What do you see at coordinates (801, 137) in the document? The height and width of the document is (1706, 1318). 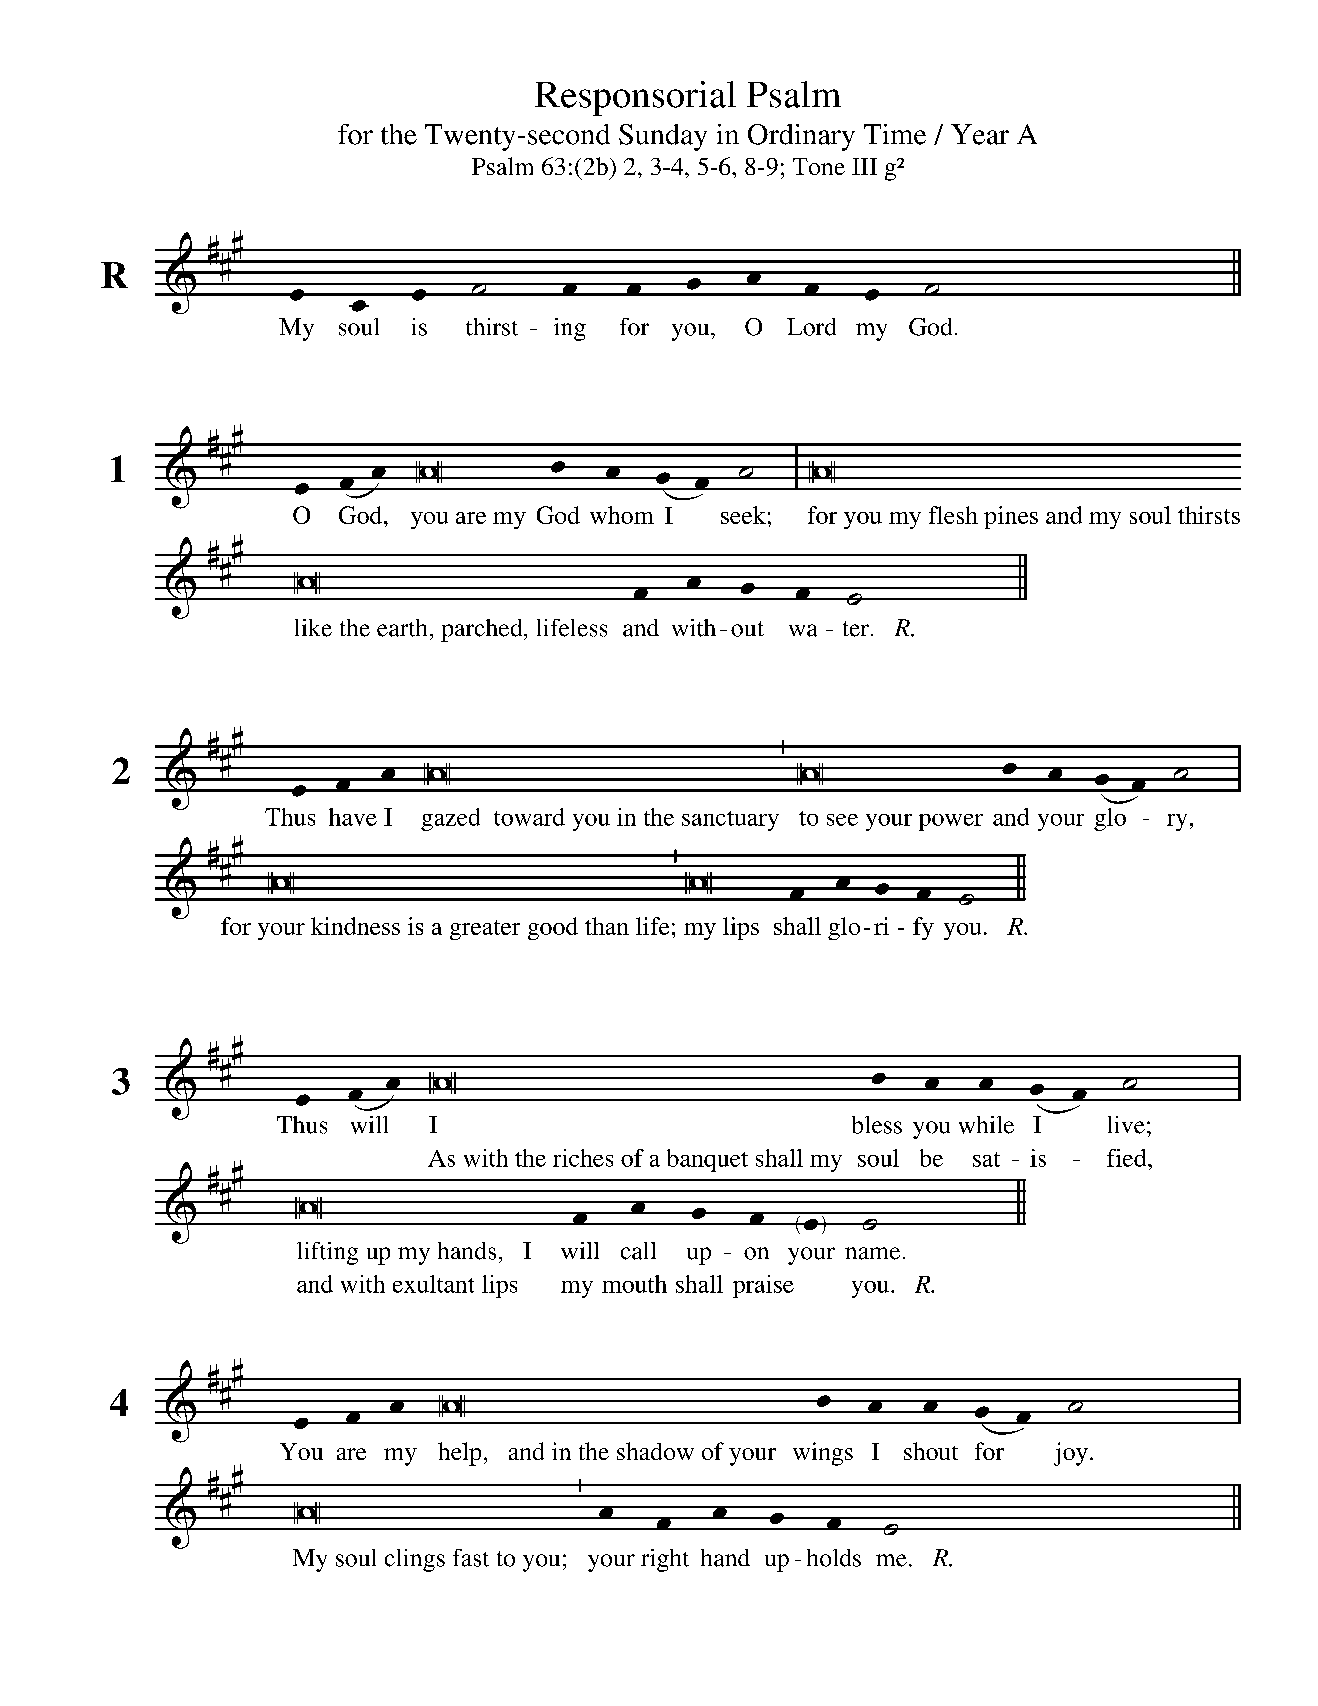 I see `Ordinary` at bounding box center [801, 137].
